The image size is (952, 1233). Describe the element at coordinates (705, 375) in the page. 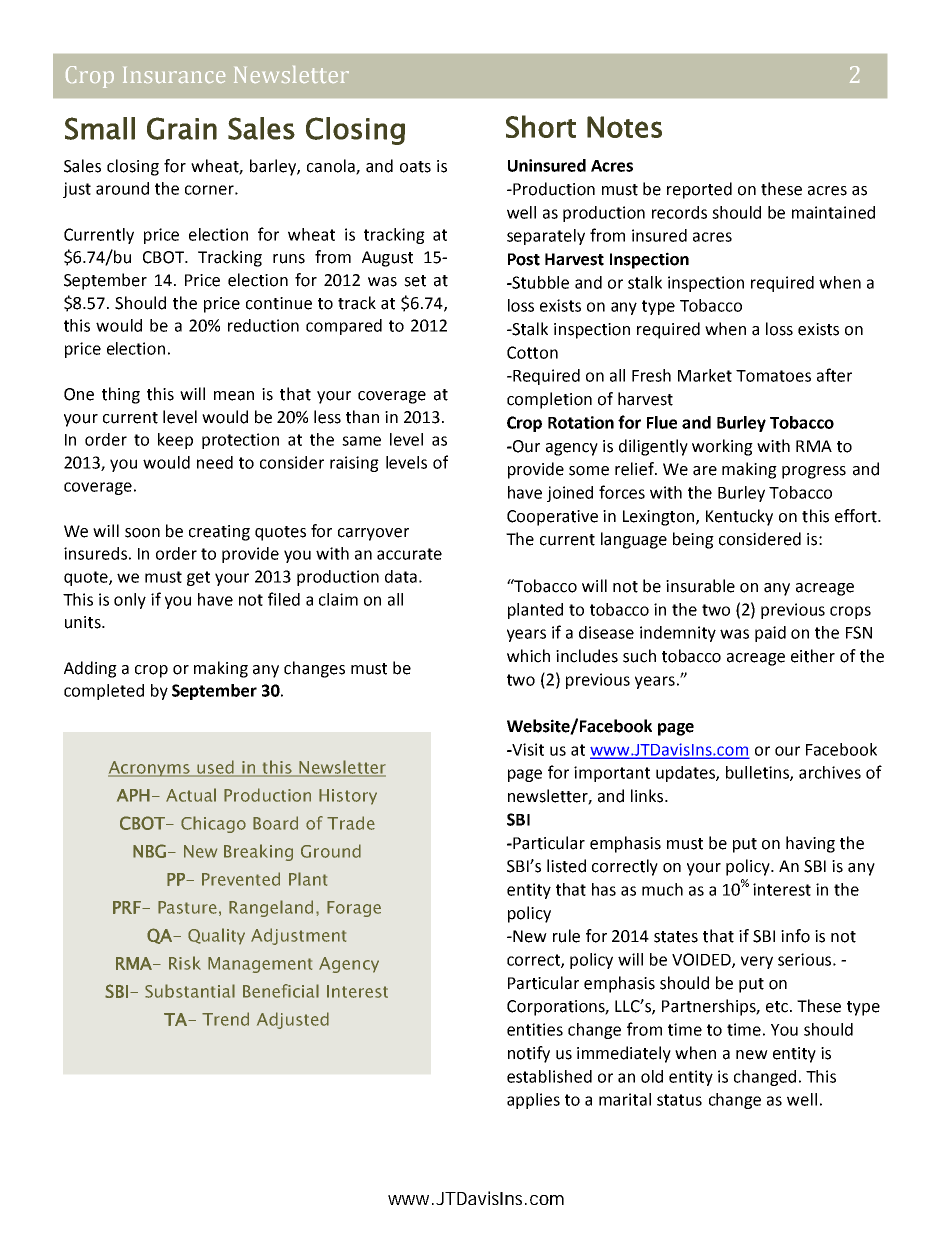

I see `Market` at that location.
